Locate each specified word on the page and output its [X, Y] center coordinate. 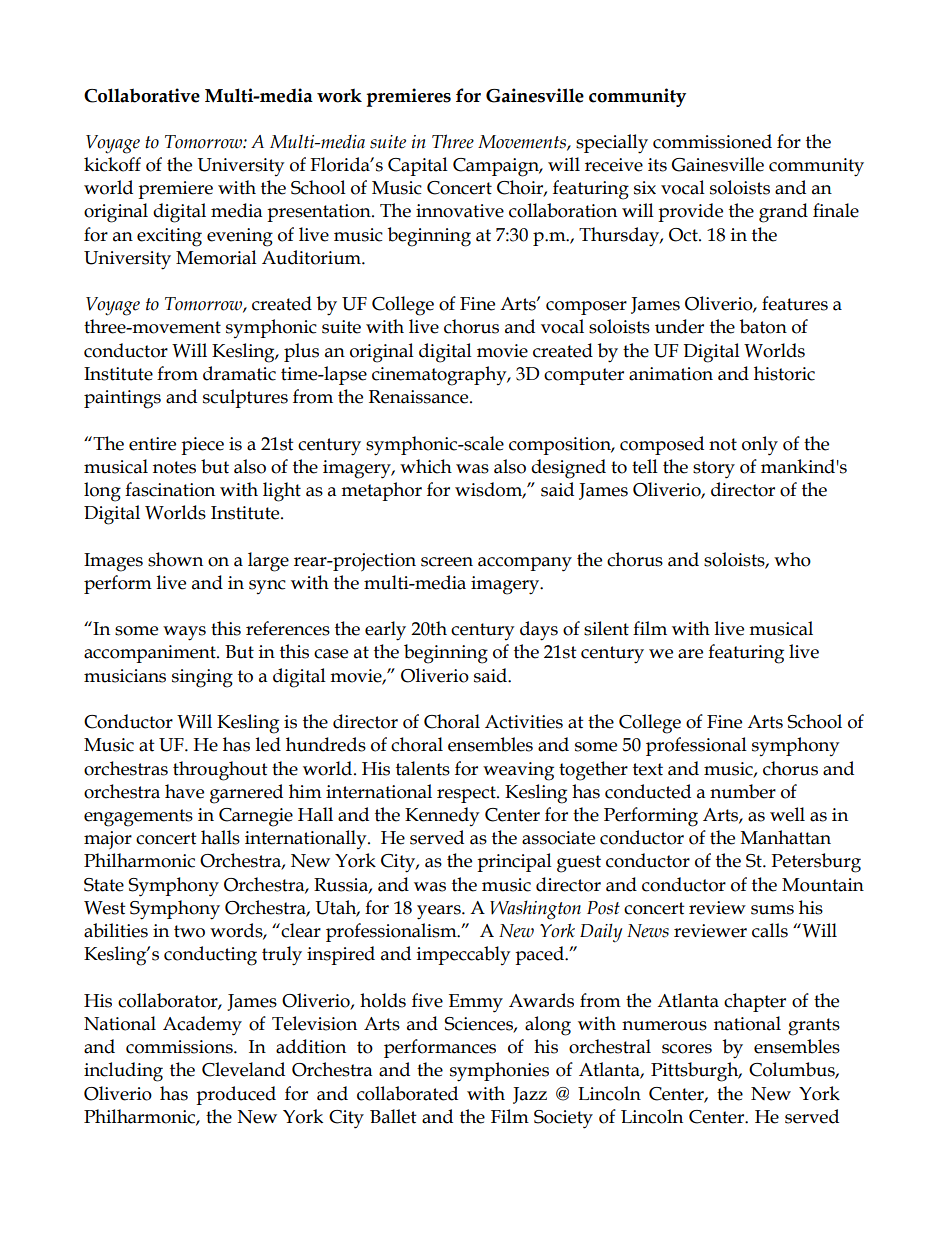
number [743, 791]
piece [202, 446]
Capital [418, 166]
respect [467, 794]
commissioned [712, 141]
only [760, 446]
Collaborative [142, 95]
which [426, 466]
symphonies [499, 1072]
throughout [220, 771]
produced [236, 1095]
